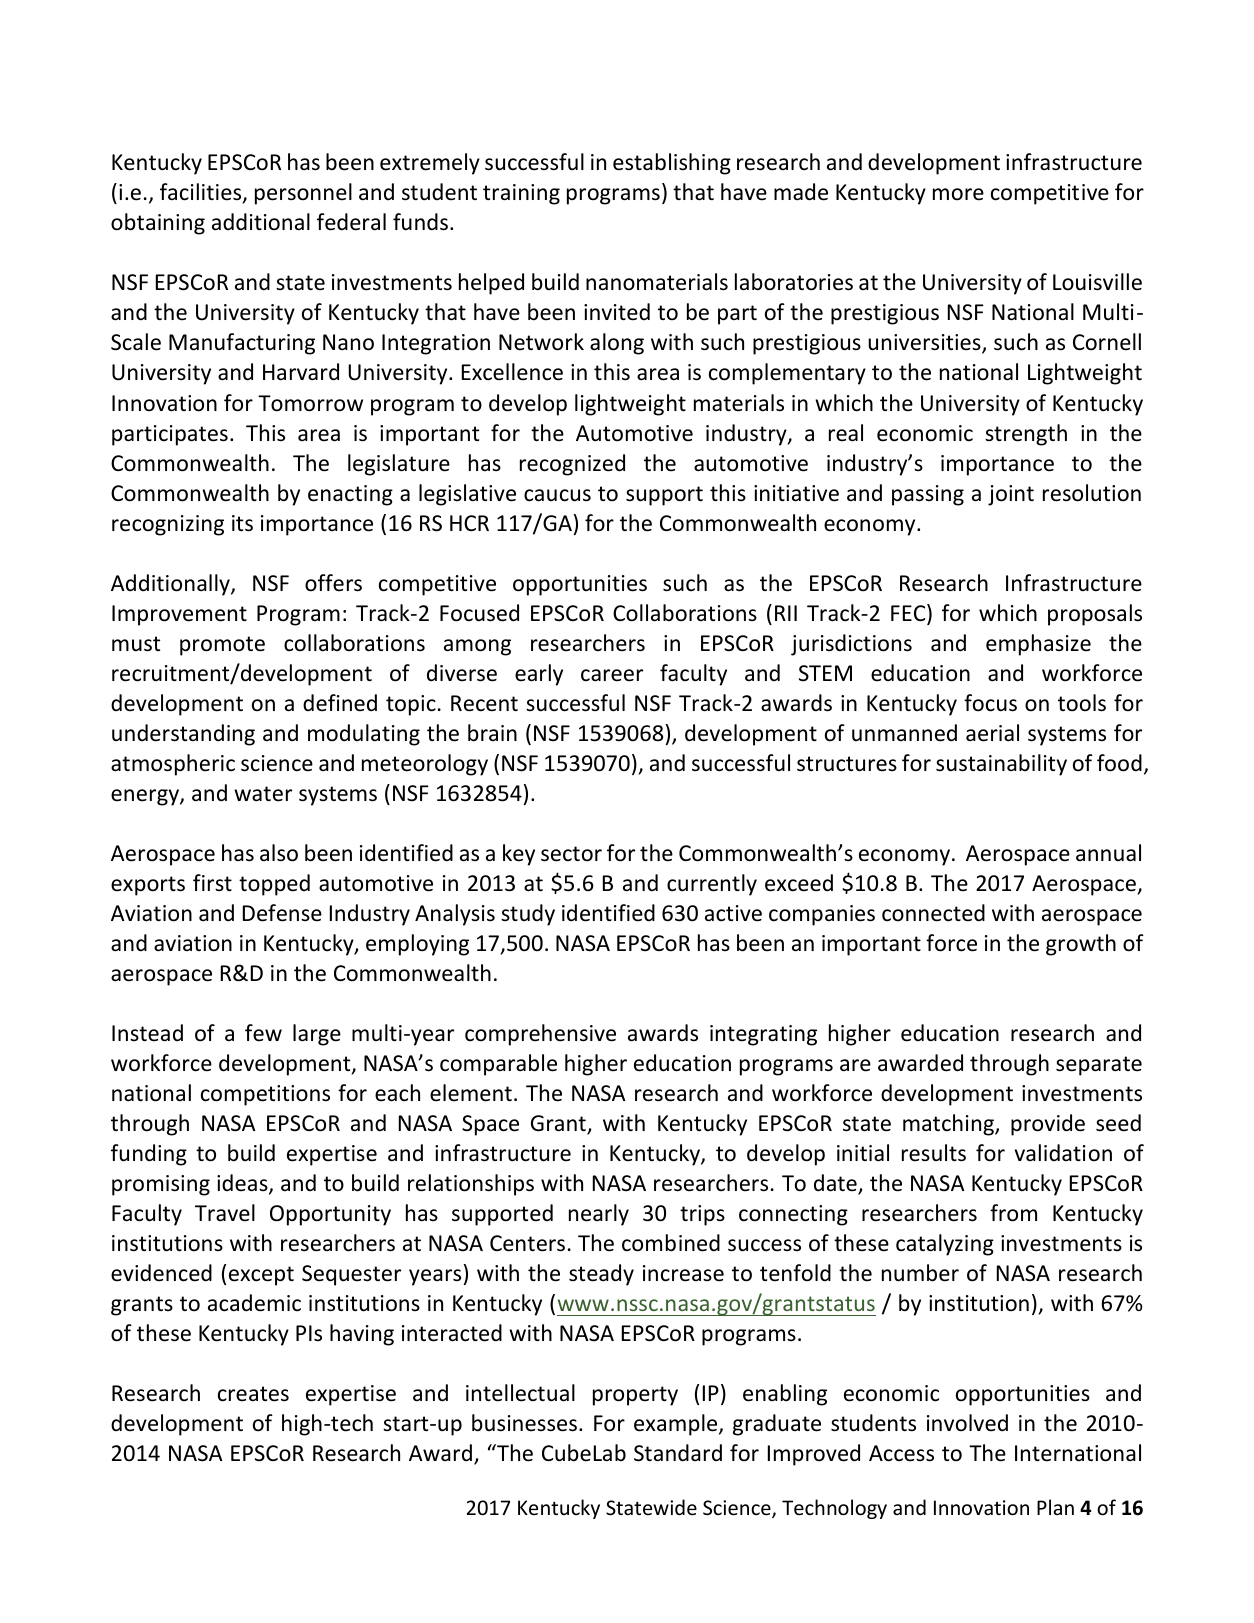  Describe the element at coordinates (279, 853) in the image. I see `also` at that location.
